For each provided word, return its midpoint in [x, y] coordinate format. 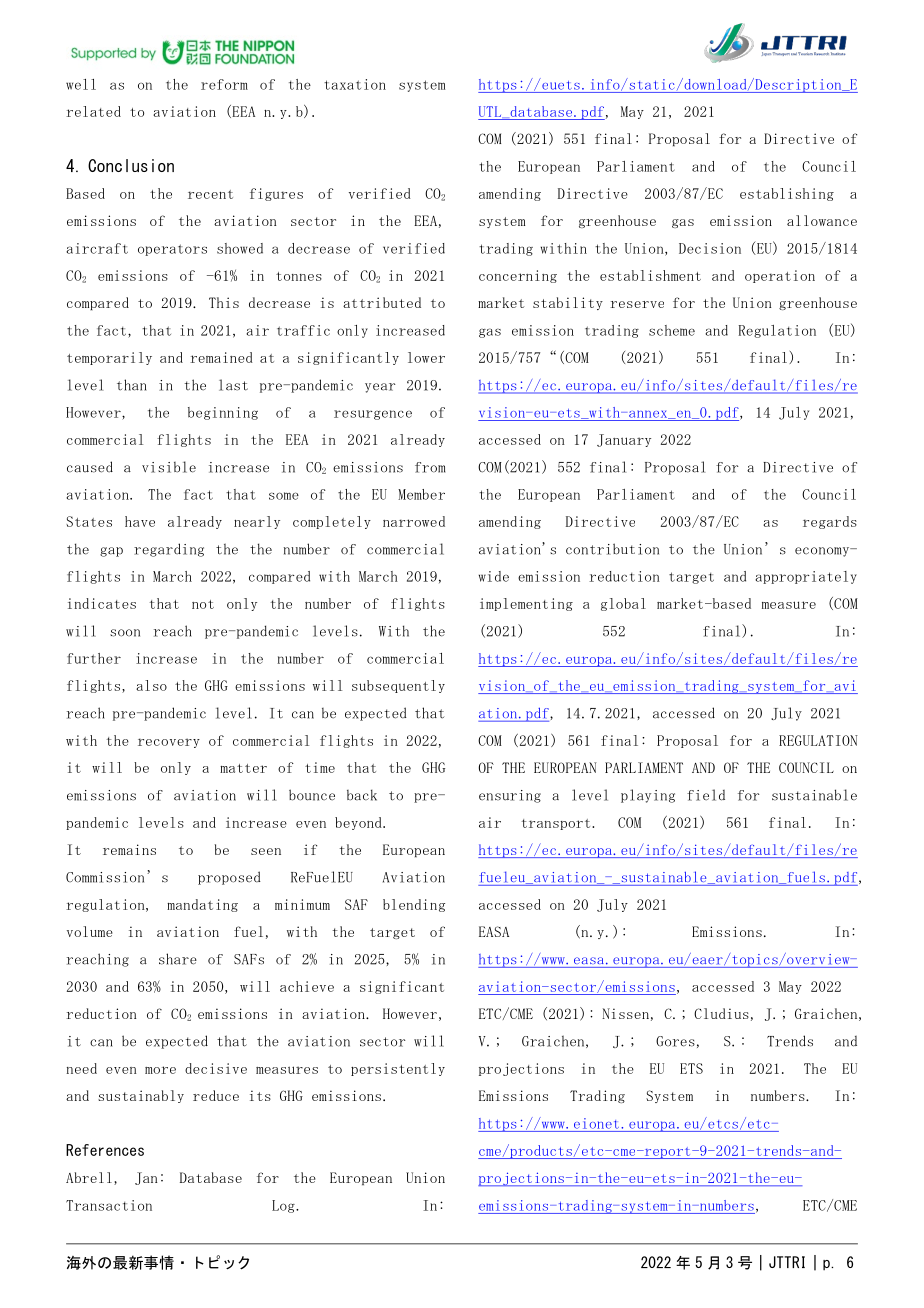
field [706, 795]
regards [830, 522]
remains [129, 849]
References [105, 1150]
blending [414, 905]
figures [276, 194]
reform [224, 84]
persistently [398, 1069]
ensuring [510, 796]
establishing [787, 194]
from [430, 467]
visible [169, 467]
